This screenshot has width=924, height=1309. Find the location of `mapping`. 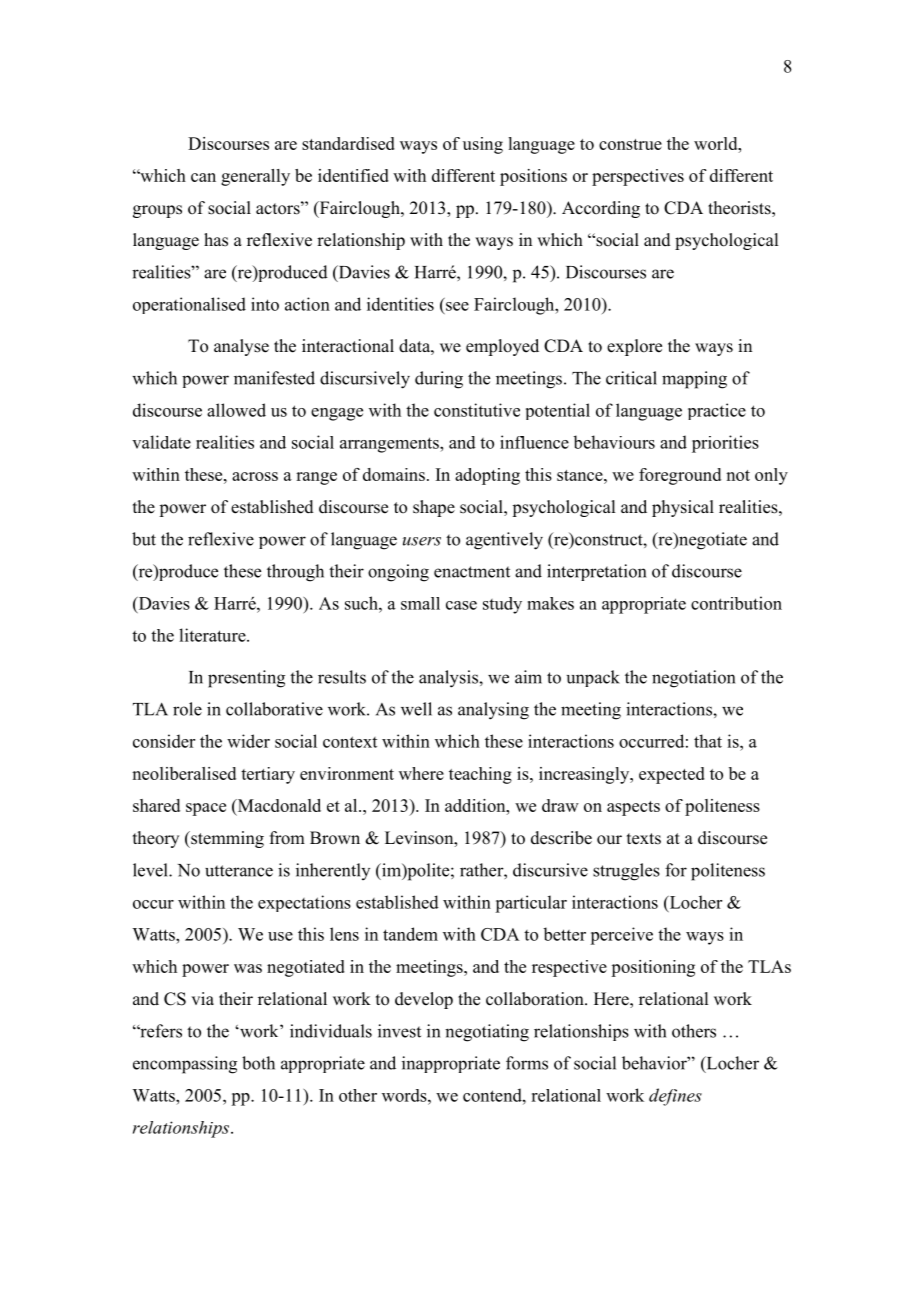

mapping is located at coordinates (694, 380).
